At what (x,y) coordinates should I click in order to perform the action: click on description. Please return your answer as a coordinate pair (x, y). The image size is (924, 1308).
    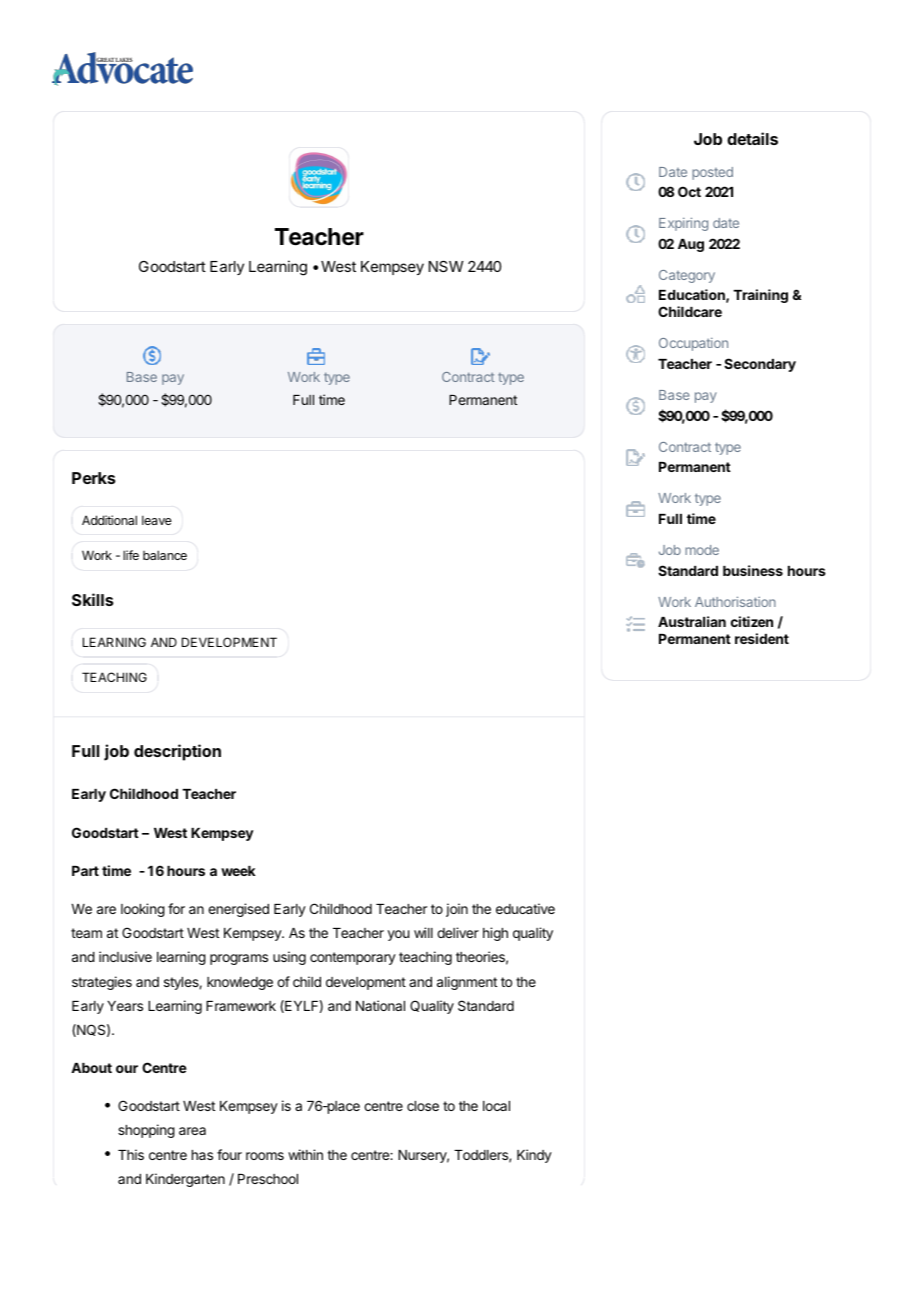
    Looking at the image, I should click on (177, 752).
